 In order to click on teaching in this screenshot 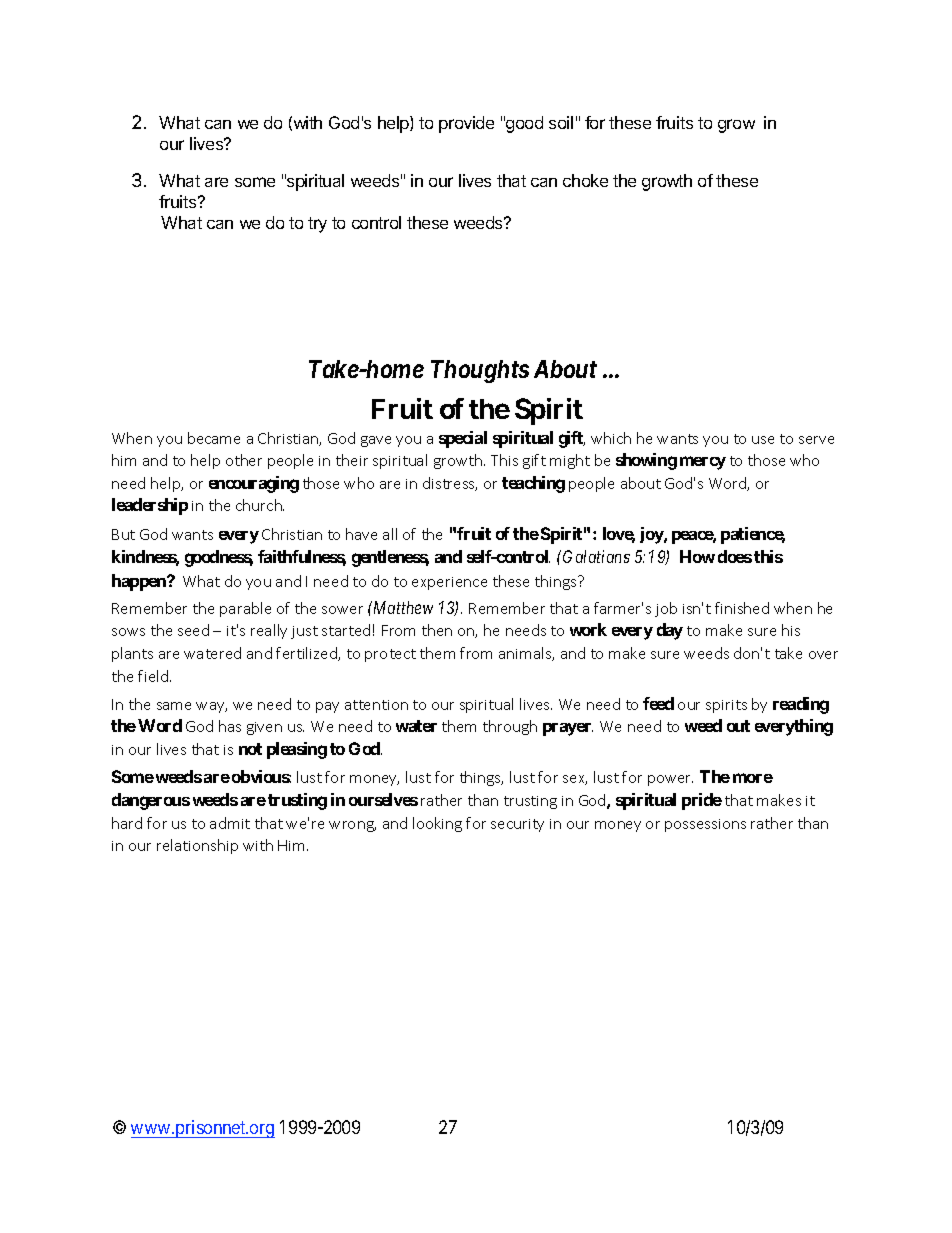, I will do `click(533, 484)`.
